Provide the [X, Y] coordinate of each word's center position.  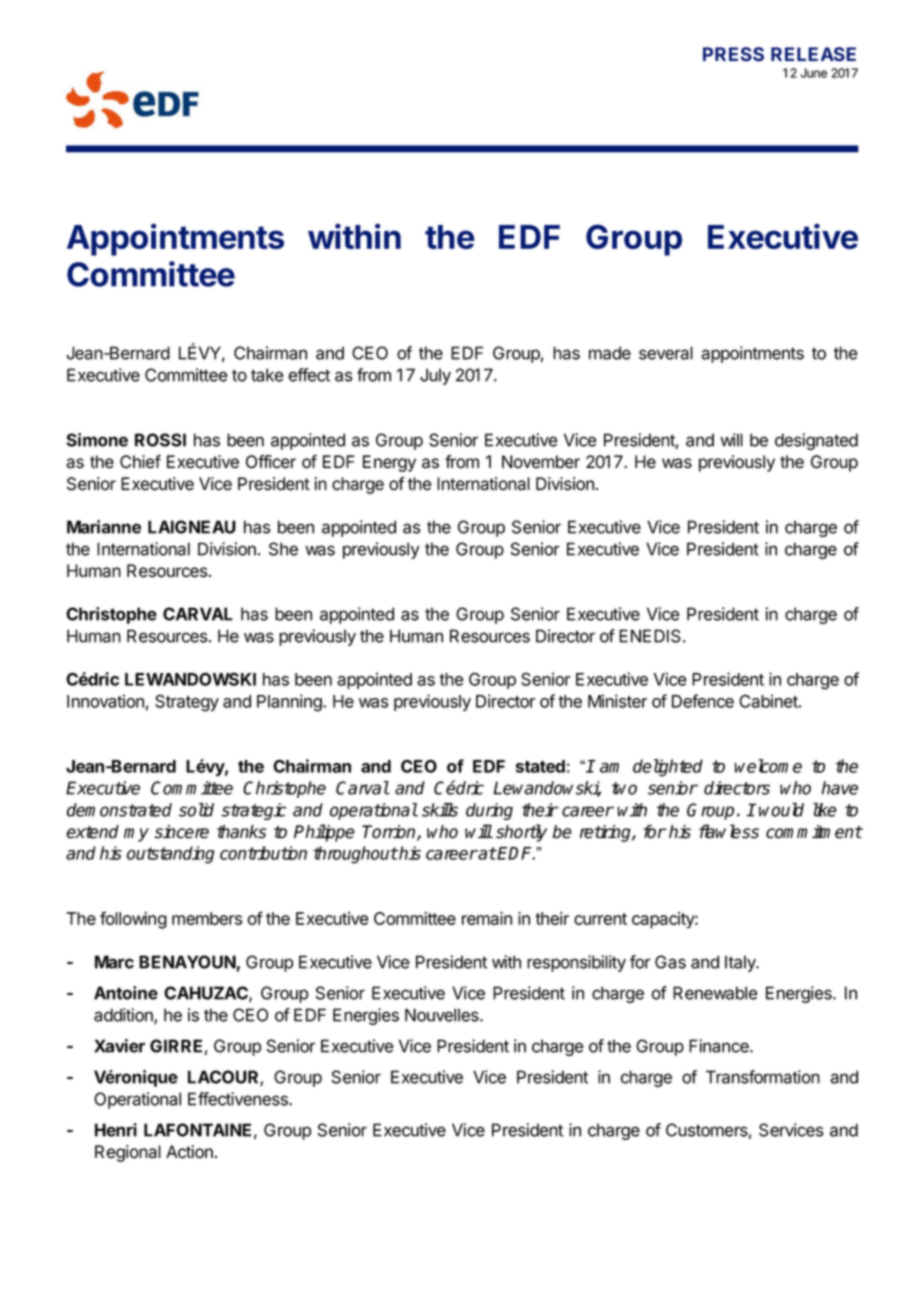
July [435, 376]
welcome [768, 766]
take [267, 375]
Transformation [763, 1077]
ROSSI [160, 440]
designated [816, 441]
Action [189, 1152]
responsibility [576, 963]
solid [196, 810]
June [814, 73]
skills [440, 810]
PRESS [733, 54]
